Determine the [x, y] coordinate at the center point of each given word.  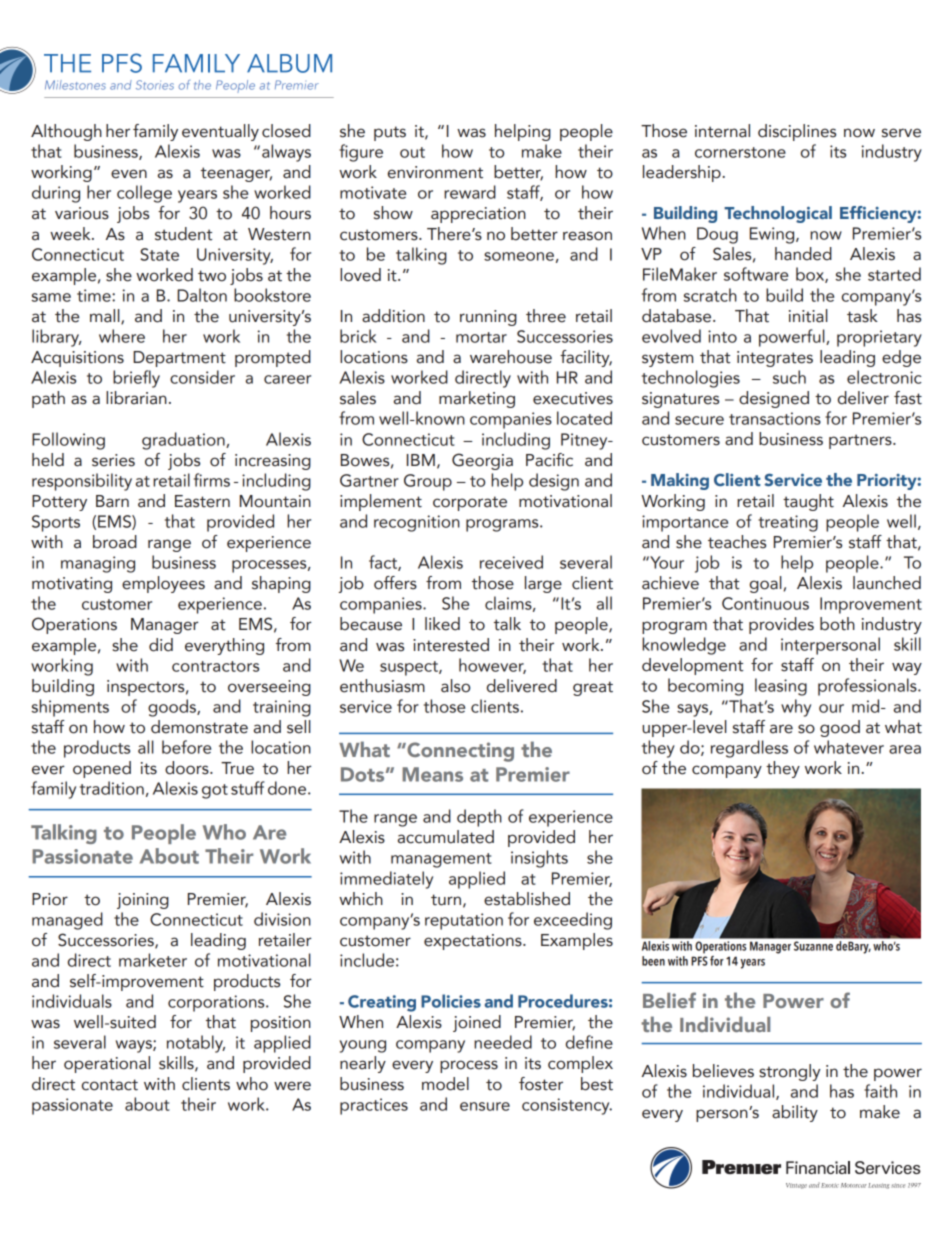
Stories [155, 85]
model [445, 1084]
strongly [790, 1072]
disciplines [797, 132]
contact [110, 1085]
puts [390, 133]
